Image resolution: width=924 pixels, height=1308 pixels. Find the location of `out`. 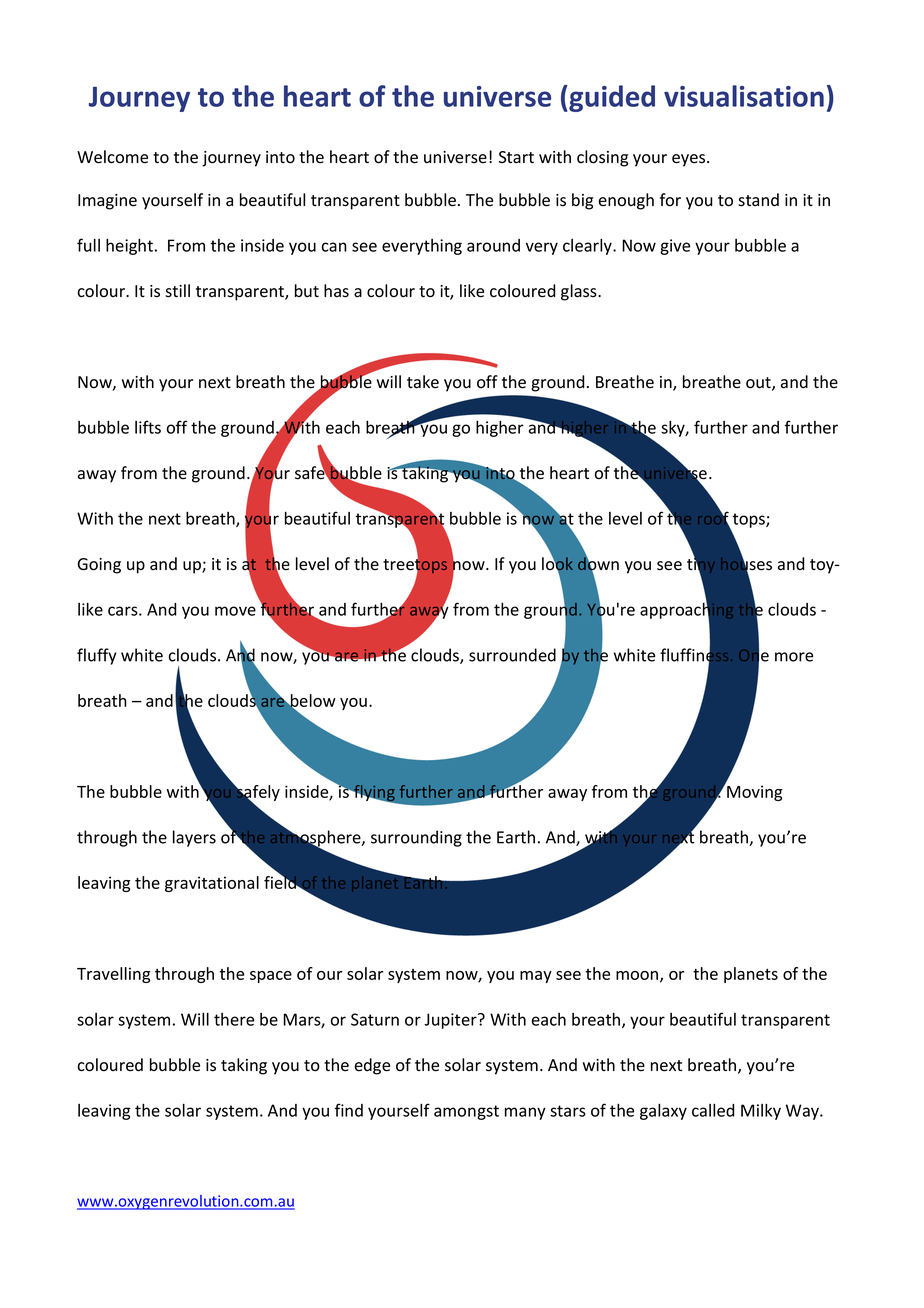

out is located at coordinates (759, 384).
